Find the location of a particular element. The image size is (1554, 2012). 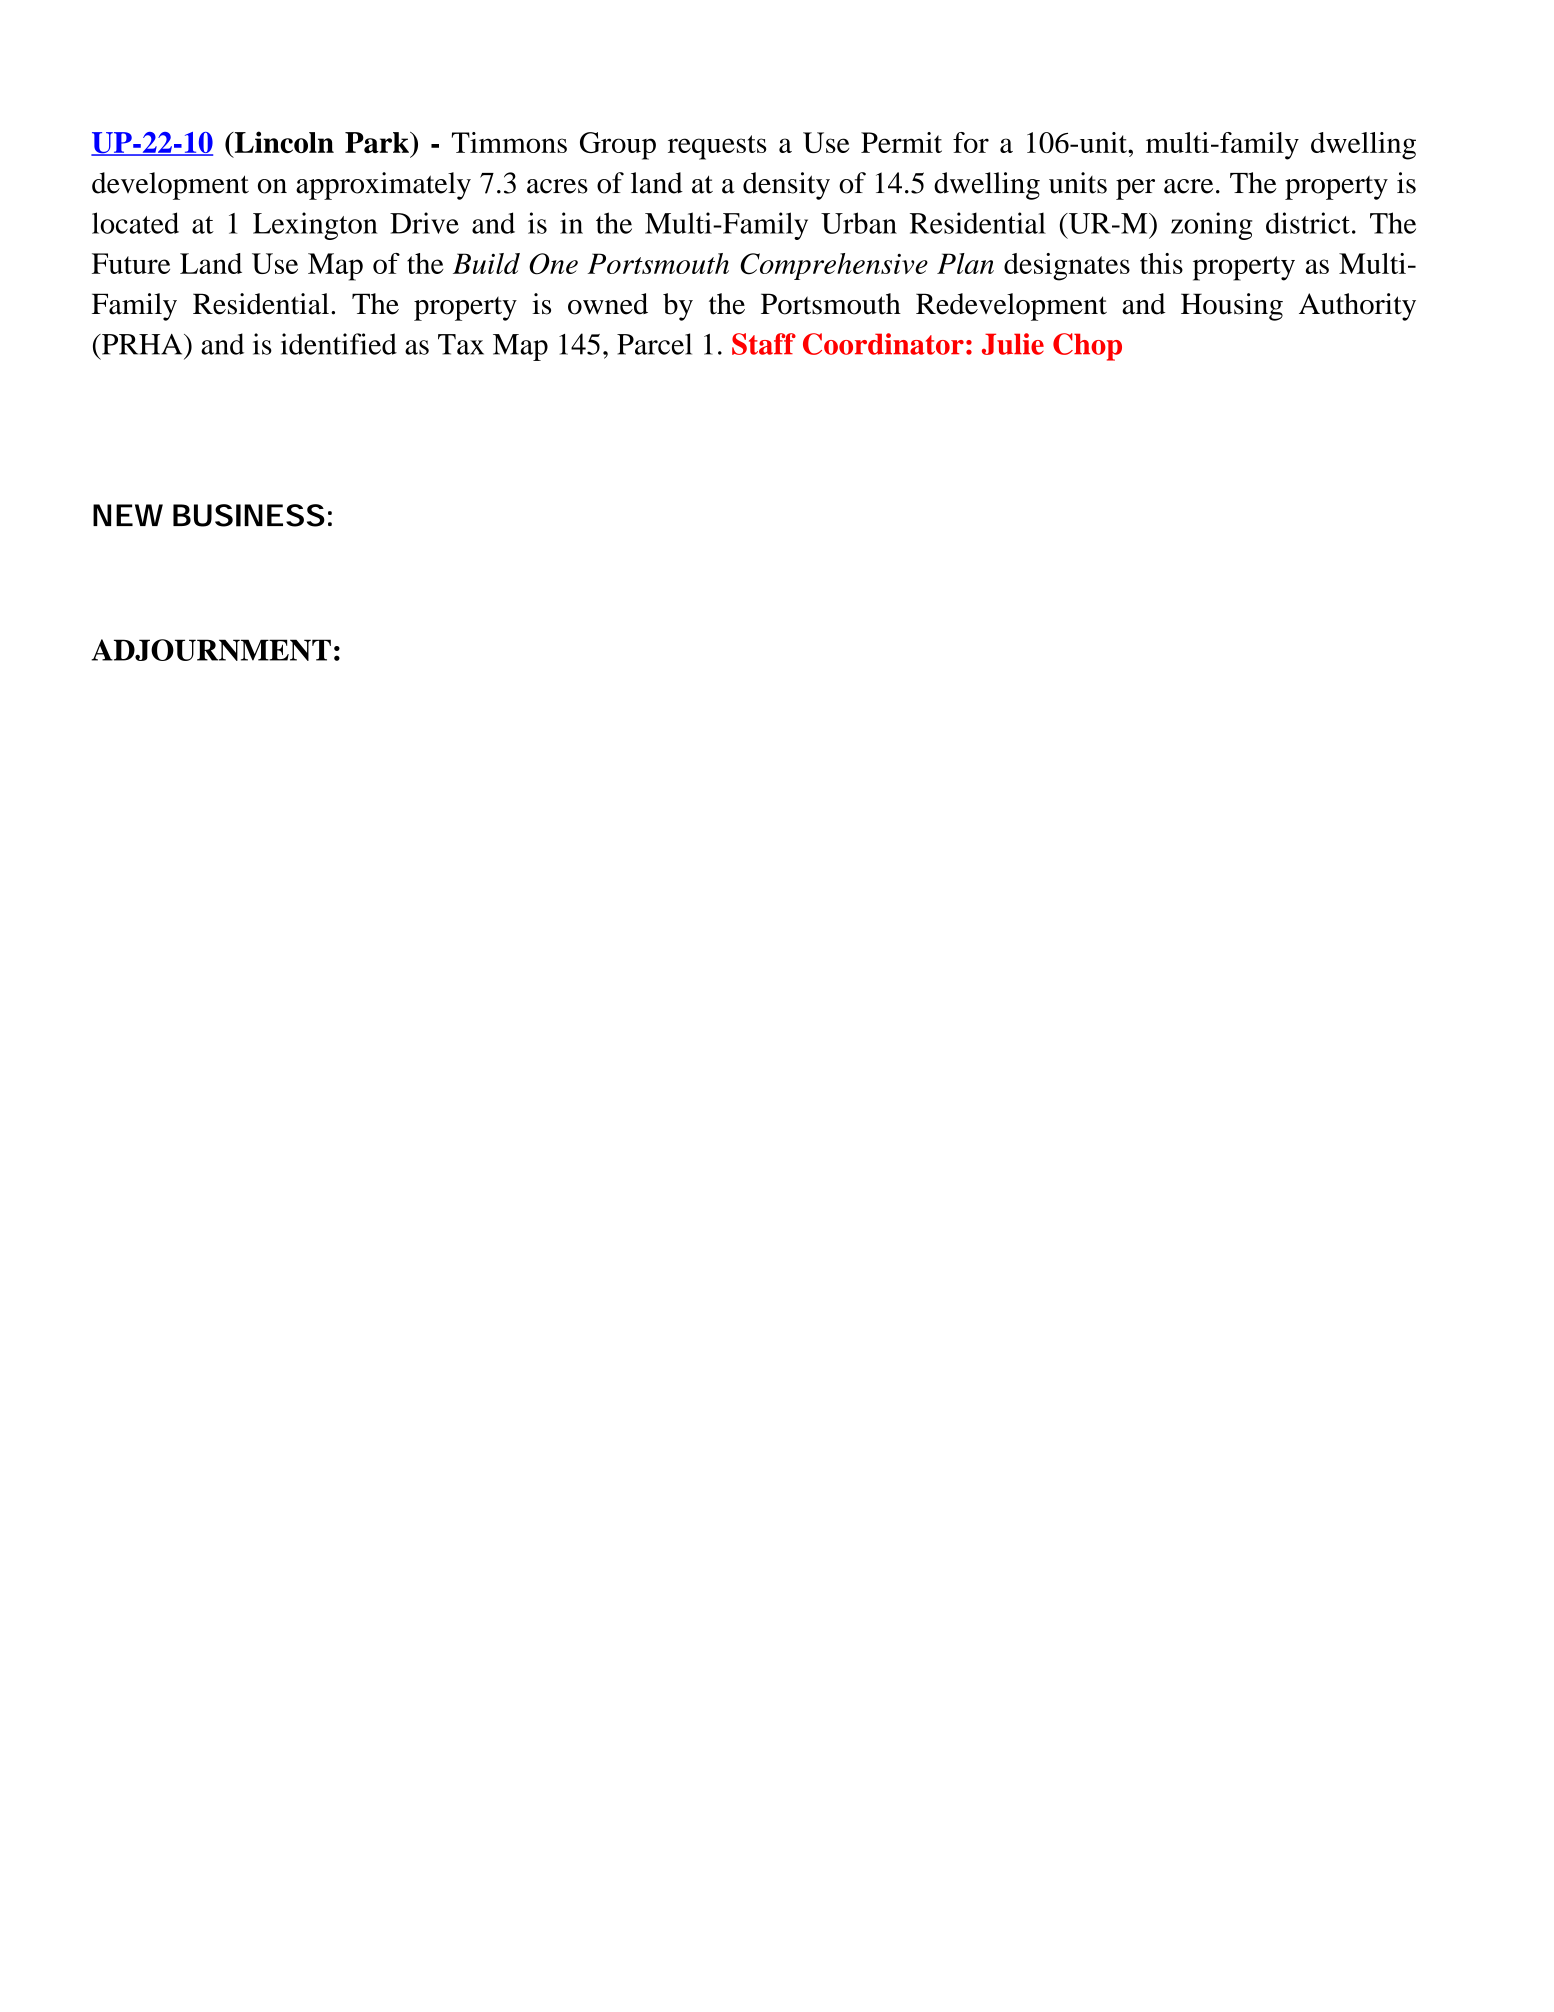

Comprehensive is located at coordinates (834, 266).
